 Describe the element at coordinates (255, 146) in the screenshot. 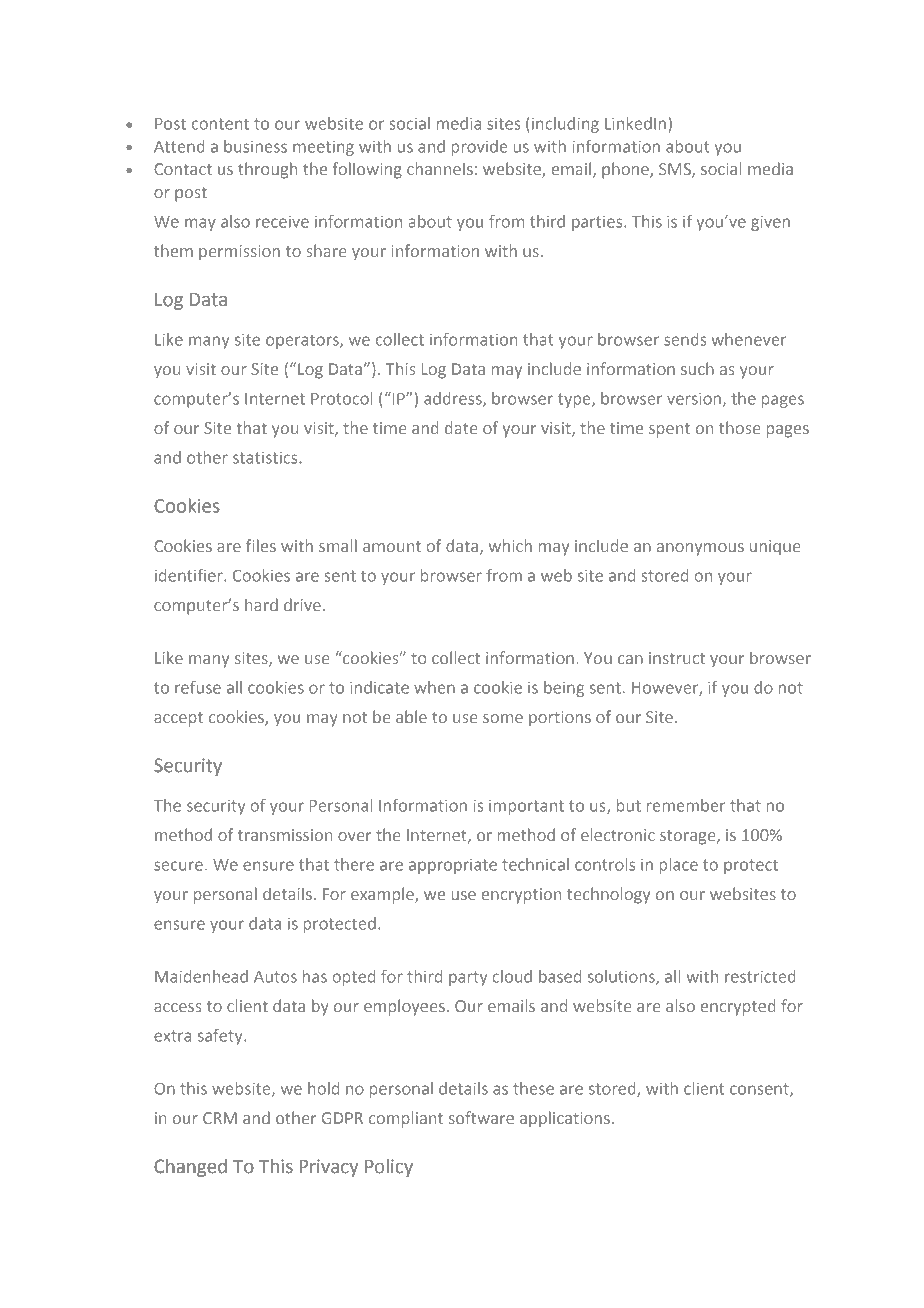

I see `business` at that location.
